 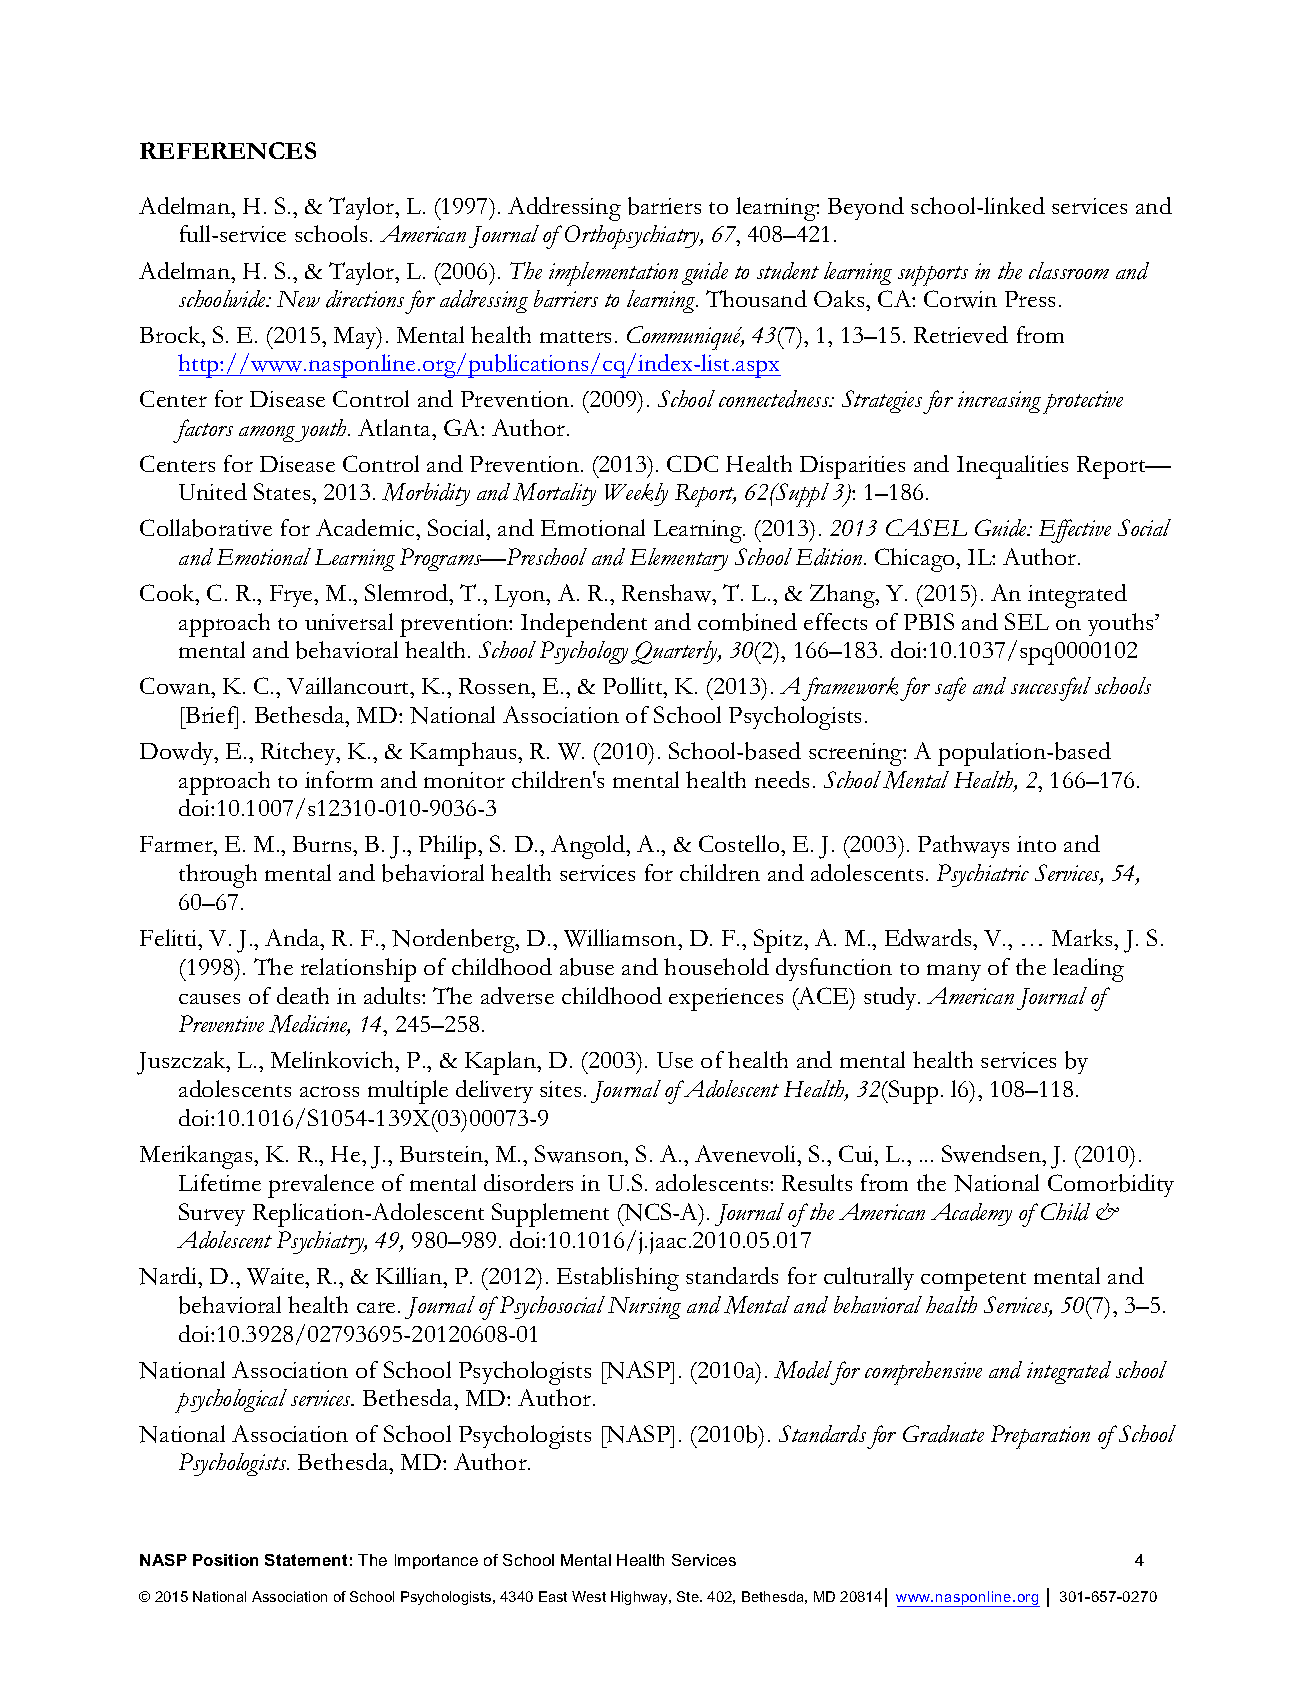 What do you see at coordinates (613, 274) in the screenshot?
I see `implementation` at bounding box center [613, 274].
